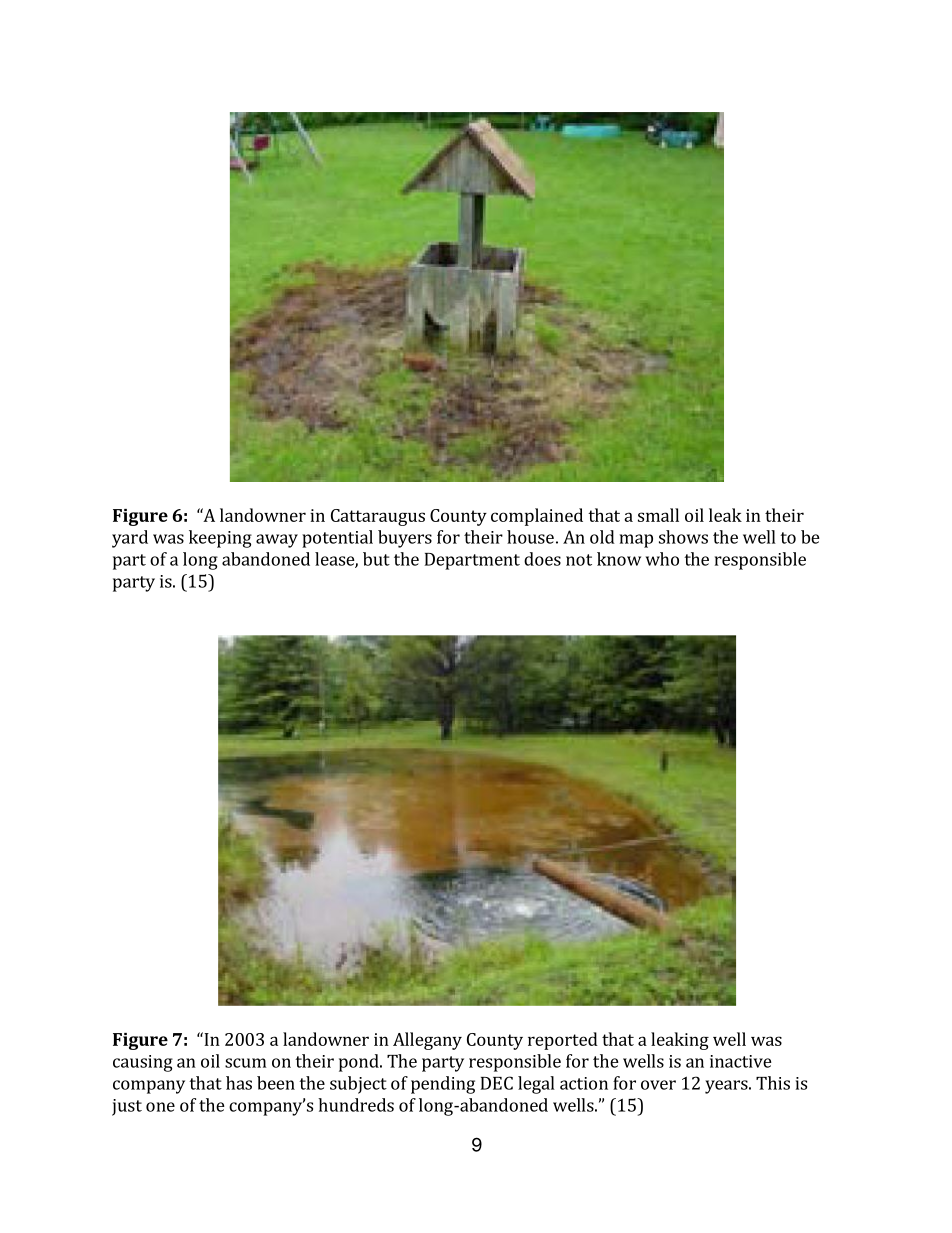  I want to click on has, so click(239, 1083).
